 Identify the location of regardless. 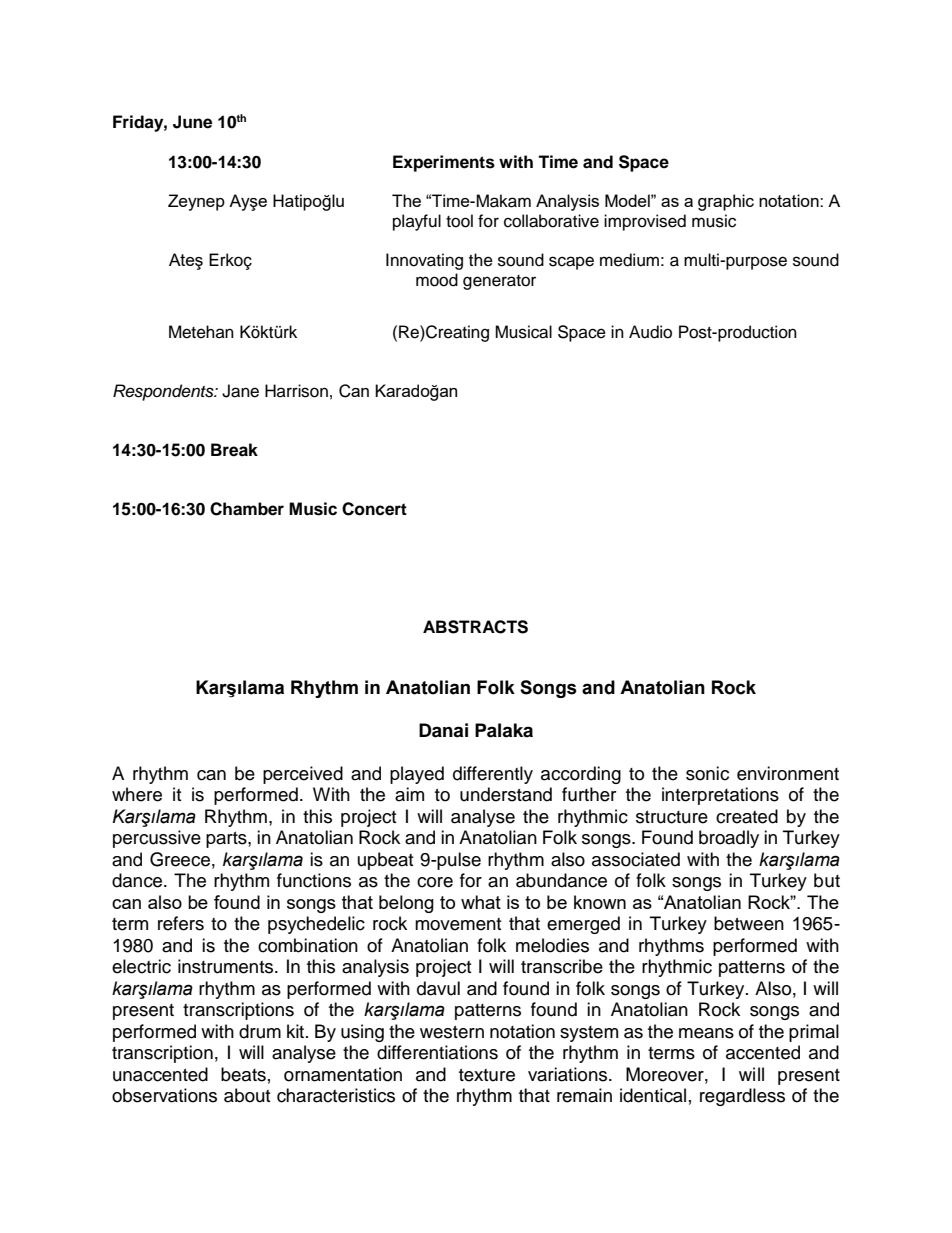
(742, 1097).
